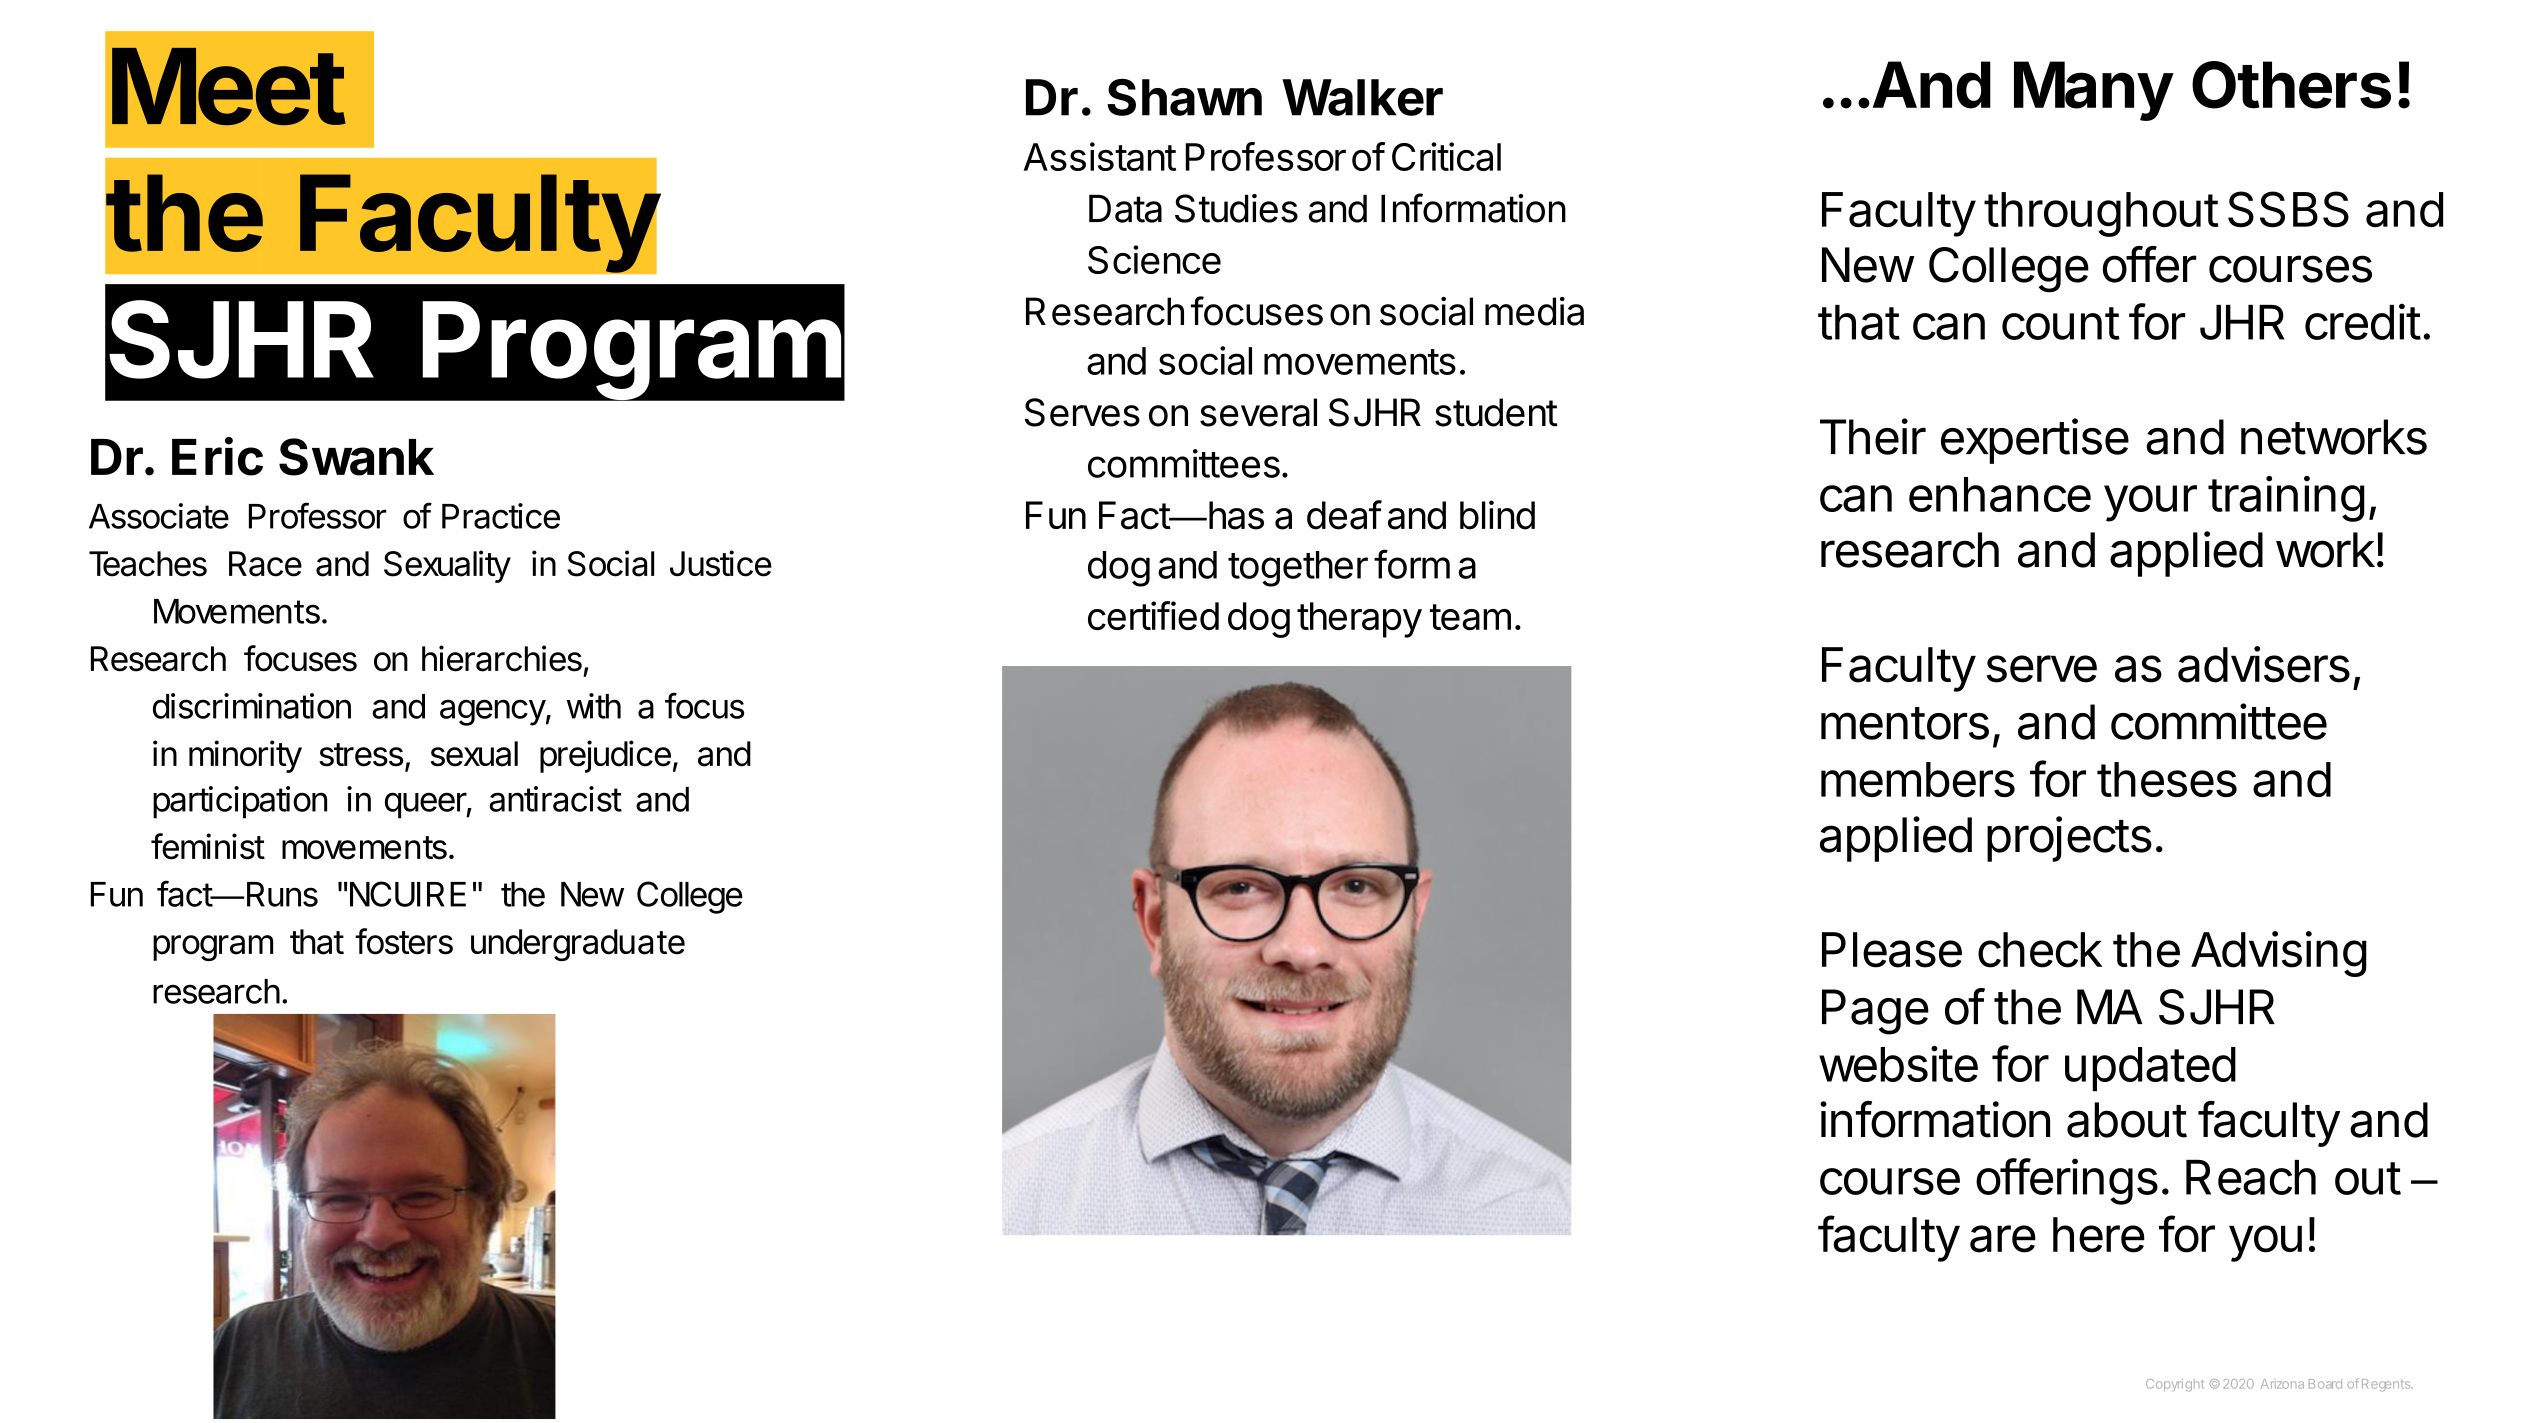  I want to click on undergraduate, so click(578, 945).
